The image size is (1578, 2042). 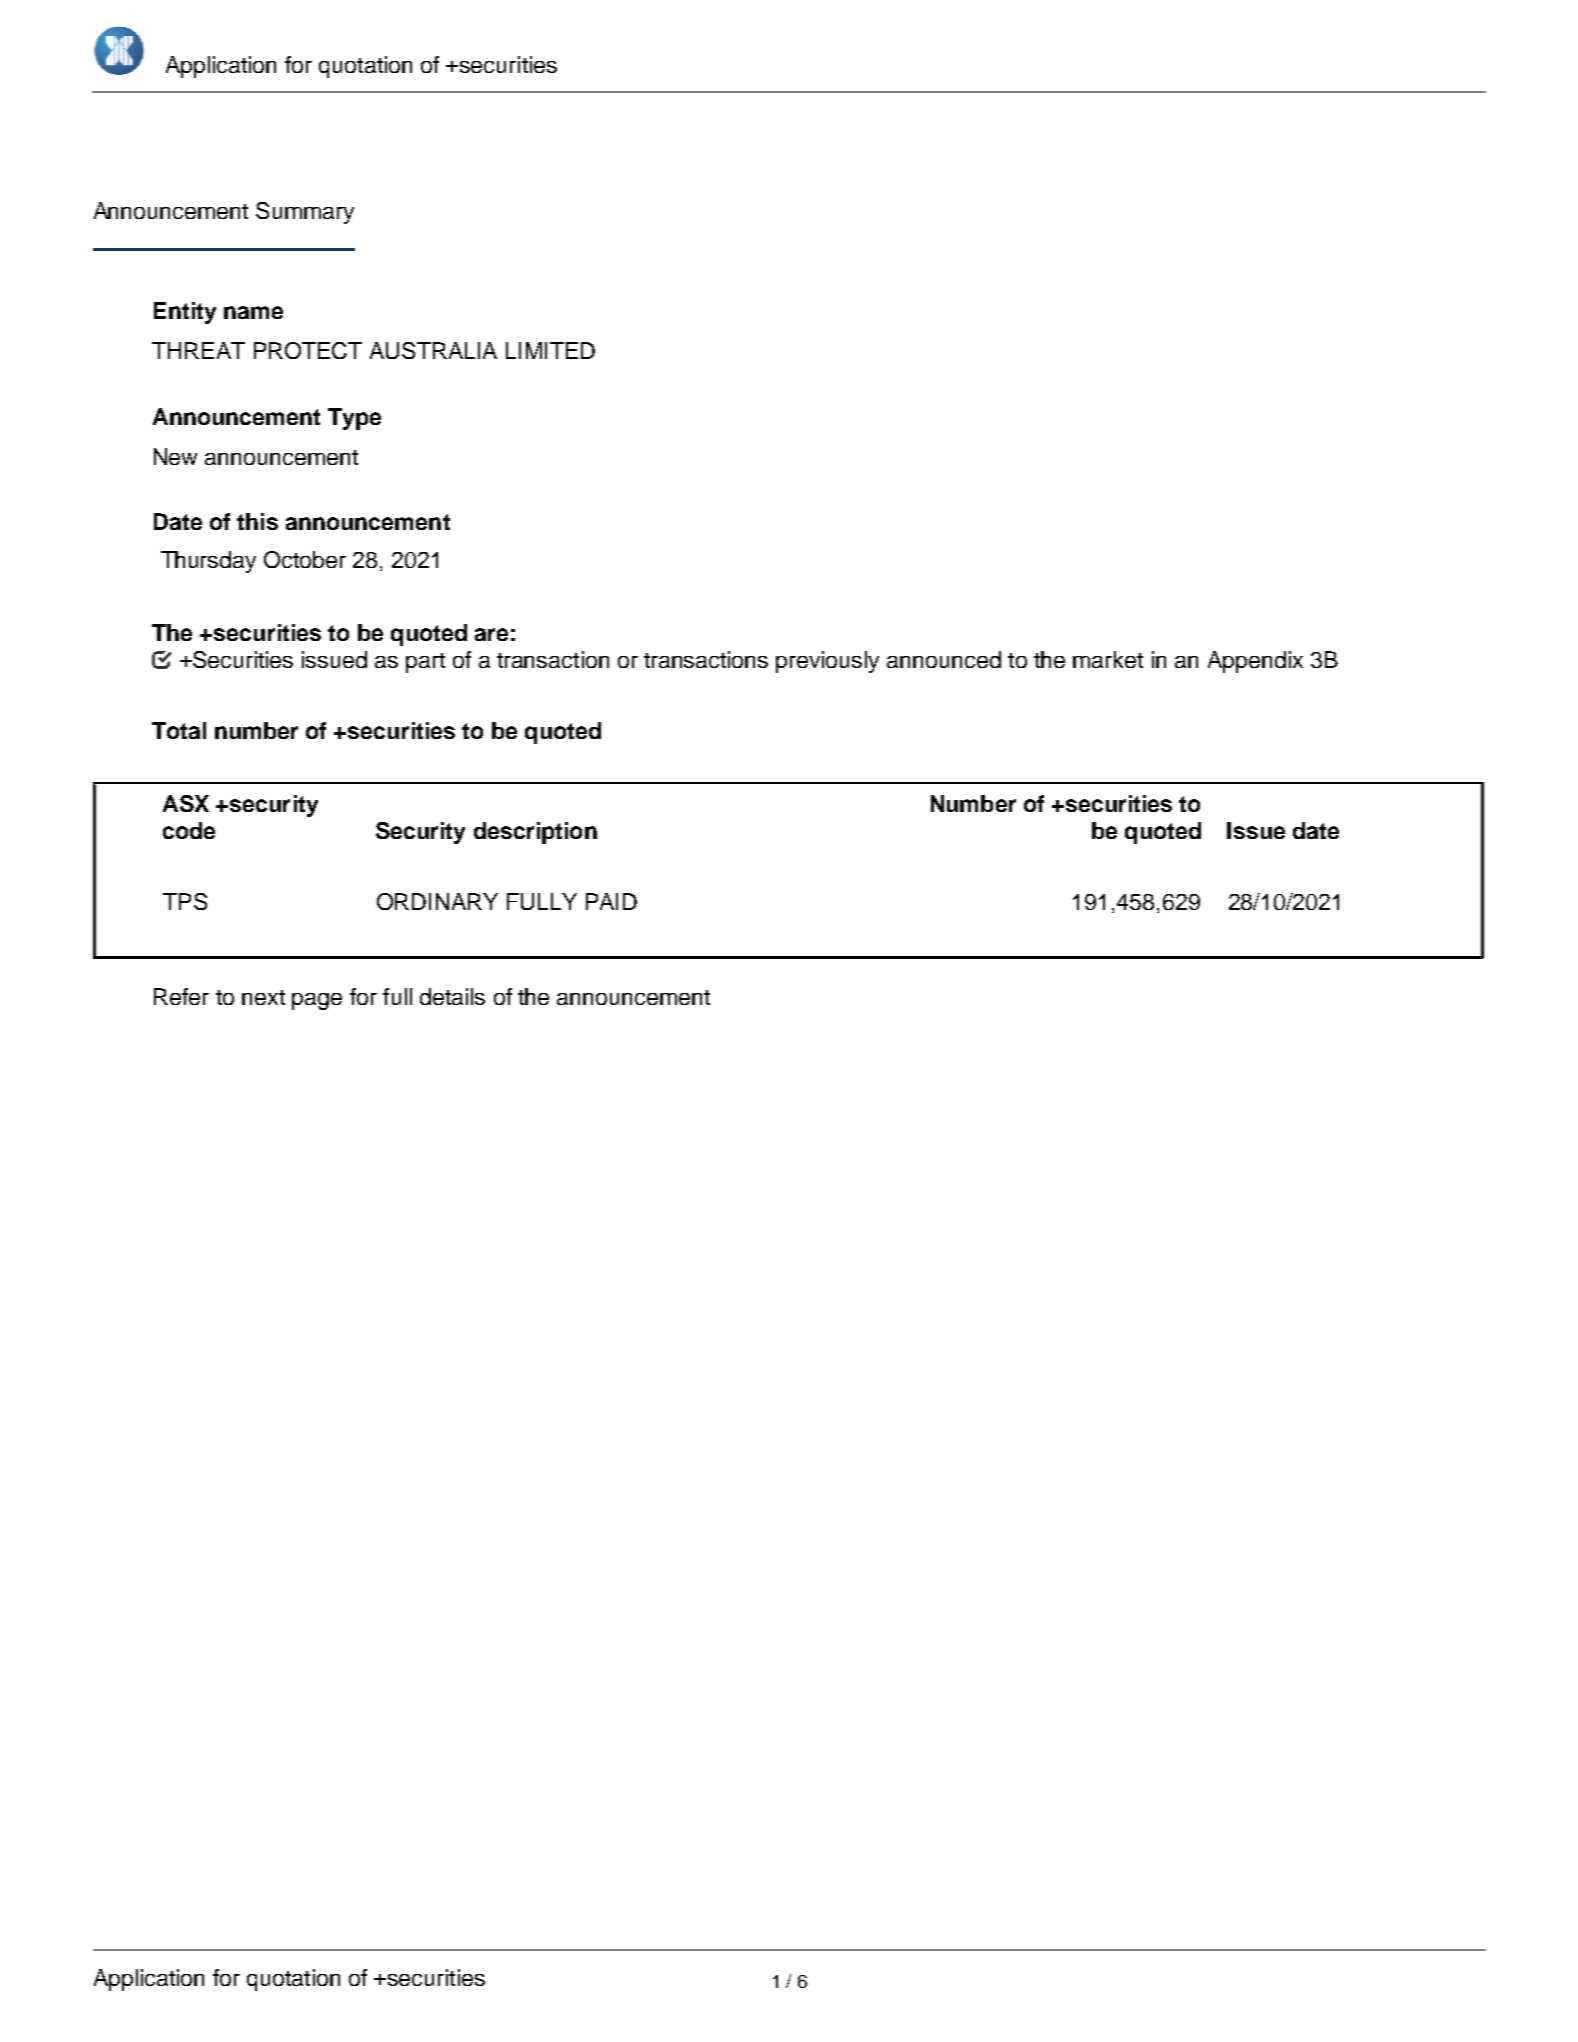 I want to click on Type, so click(x=354, y=419).
